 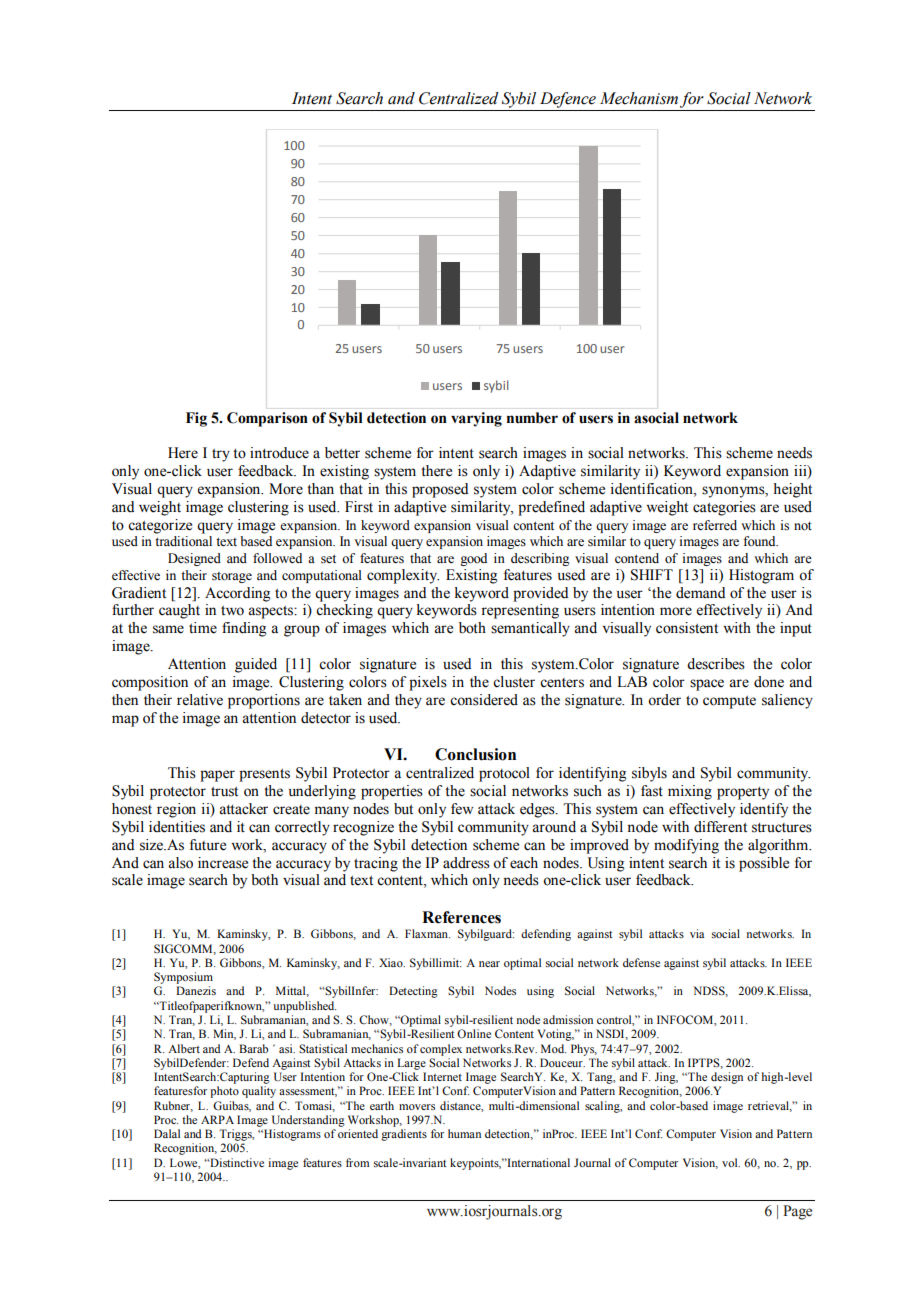 I want to click on time, so click(x=203, y=628).
